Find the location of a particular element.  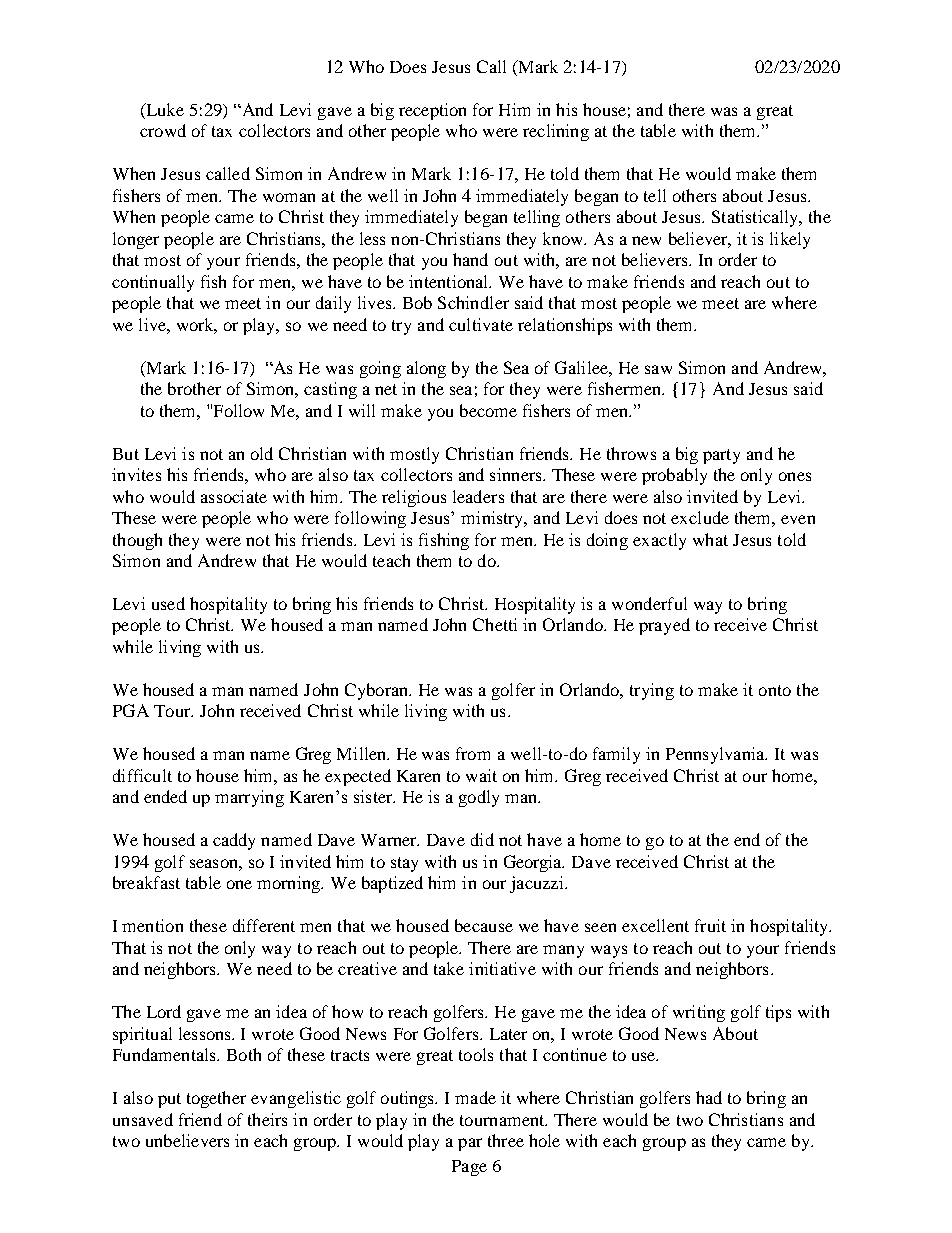

become is located at coordinates (488, 410).
